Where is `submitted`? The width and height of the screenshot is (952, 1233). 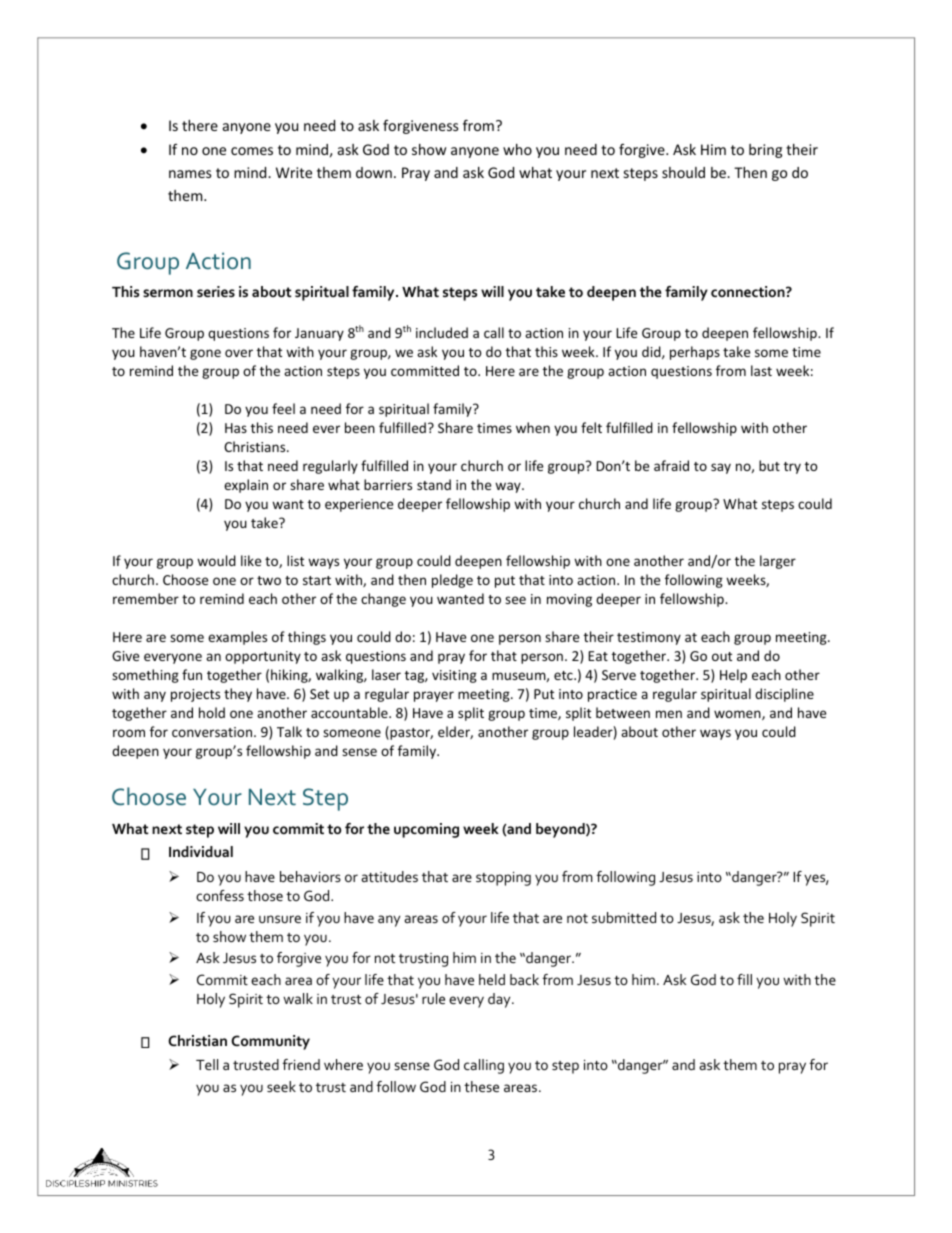 submitted is located at coordinates (624, 917).
